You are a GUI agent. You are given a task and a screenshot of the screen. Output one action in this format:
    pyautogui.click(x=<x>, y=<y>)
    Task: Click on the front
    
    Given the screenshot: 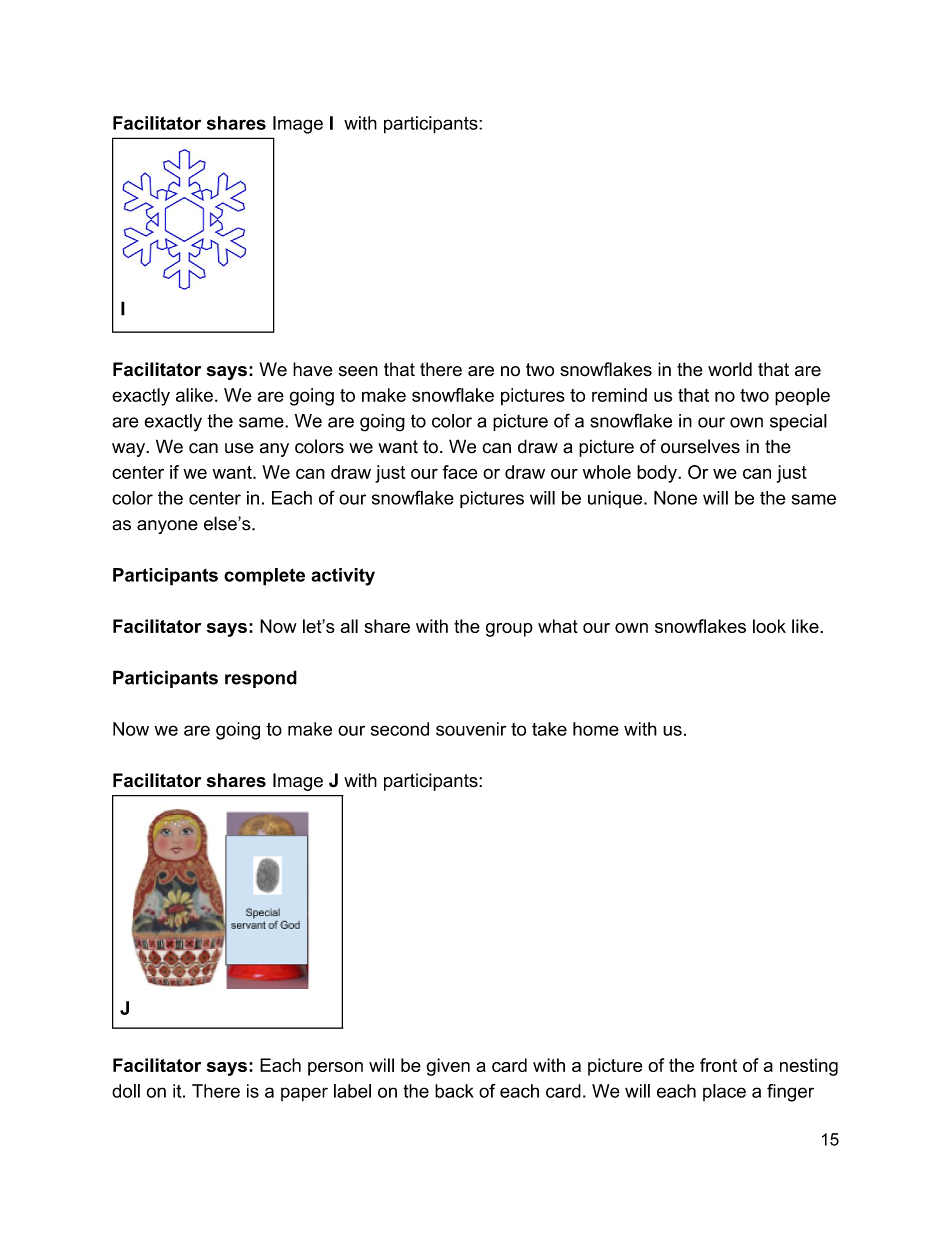 What is the action you would take?
    pyautogui.click(x=718, y=1065)
